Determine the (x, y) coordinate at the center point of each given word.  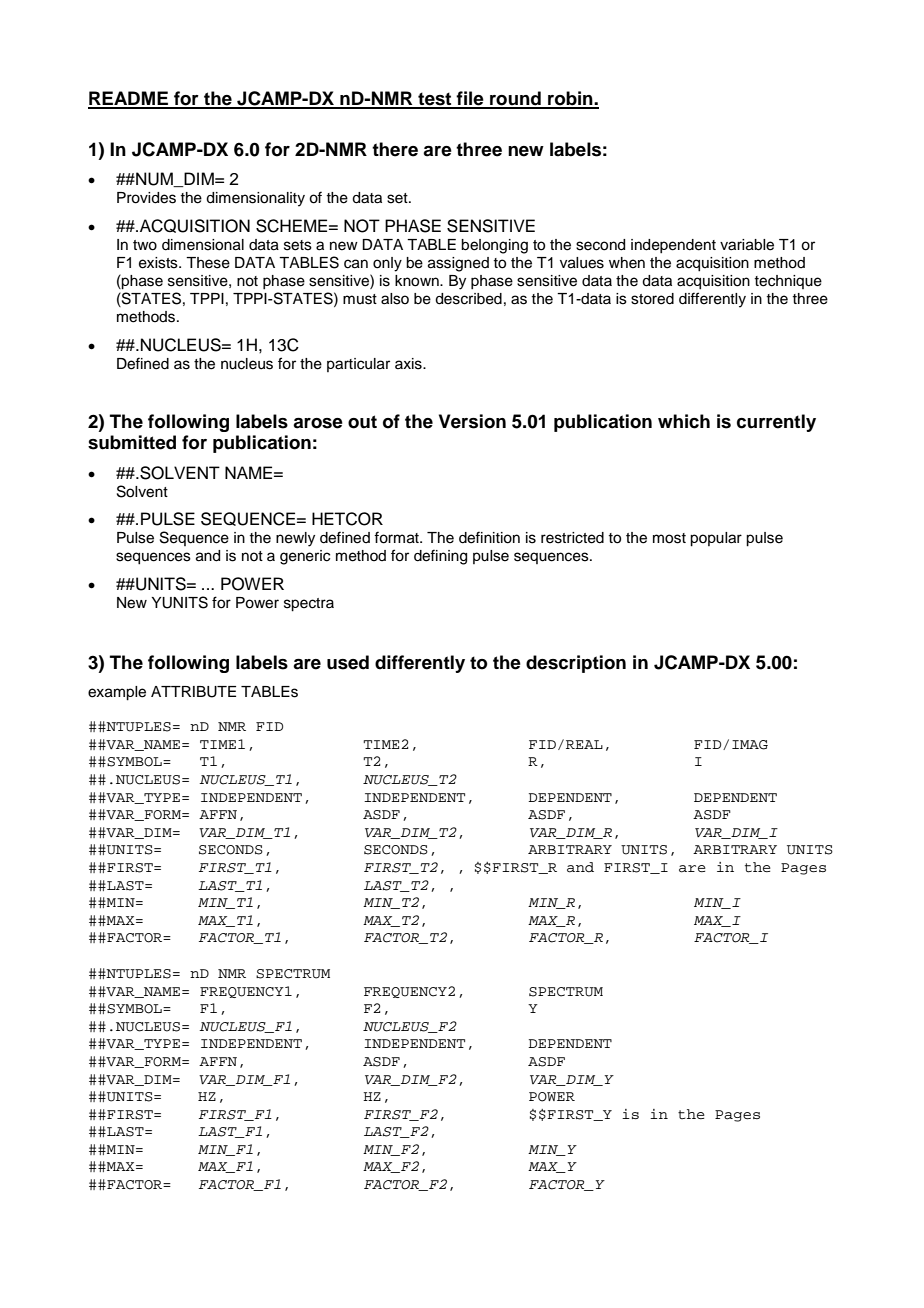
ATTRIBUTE (193, 692)
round (515, 99)
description (576, 664)
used (348, 662)
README (129, 99)
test (435, 100)
